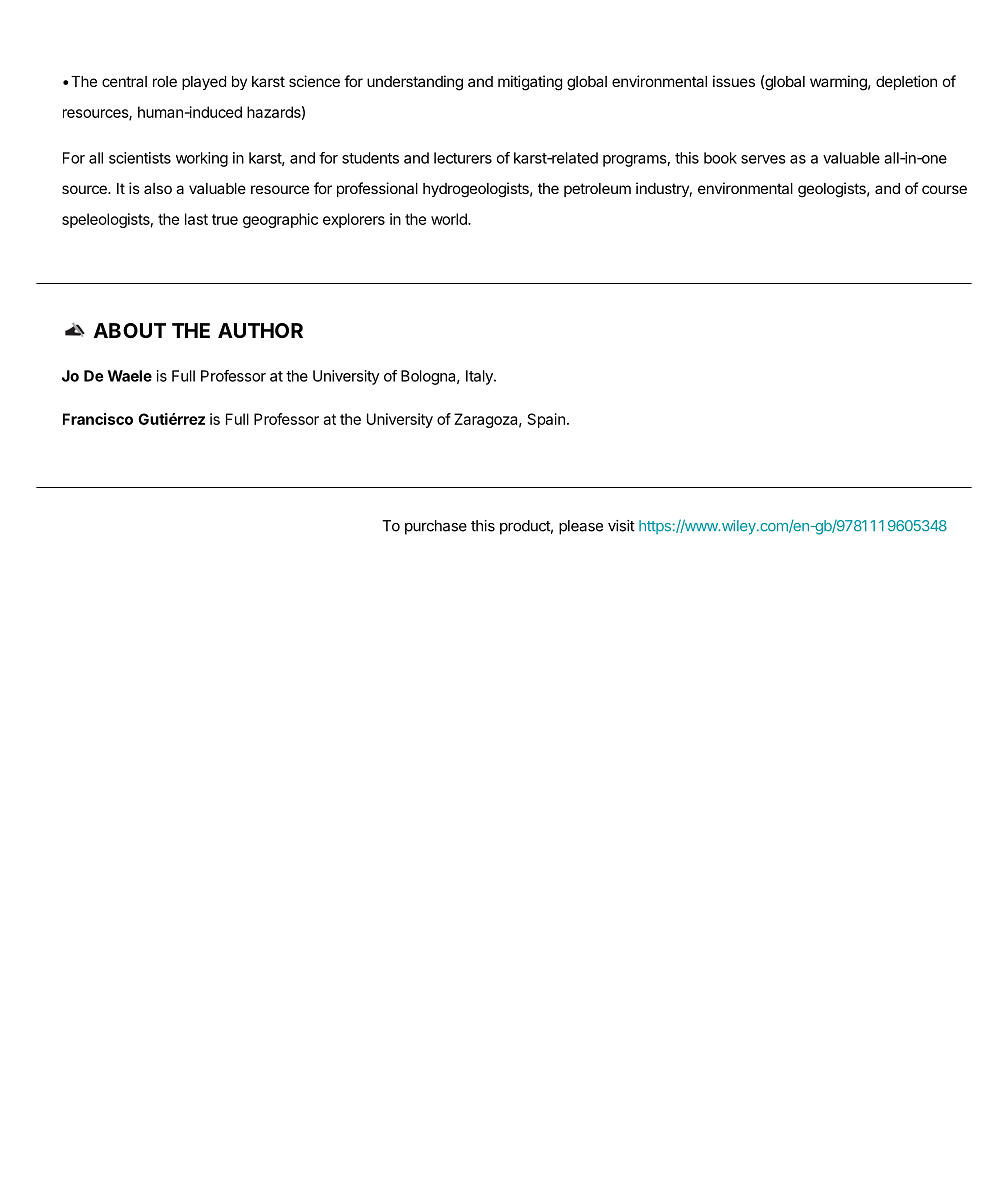 This screenshot has height=1192, width=1008. Describe the element at coordinates (98, 419) in the screenshot. I see `Francisco` at that location.
